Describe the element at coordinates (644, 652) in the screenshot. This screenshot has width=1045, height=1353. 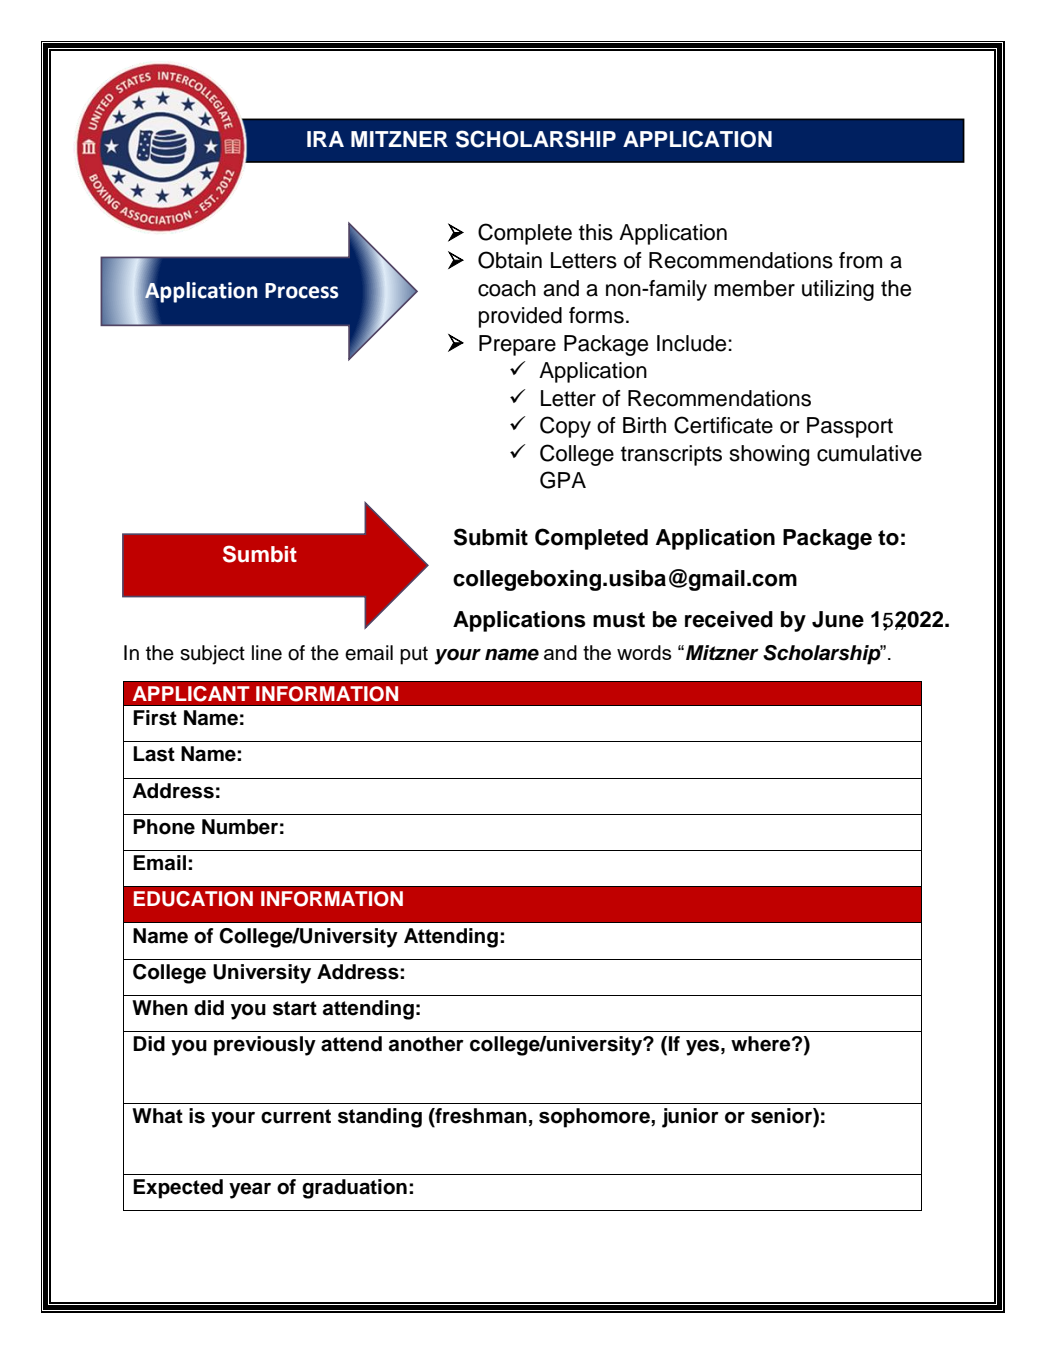
I see `words` at that location.
